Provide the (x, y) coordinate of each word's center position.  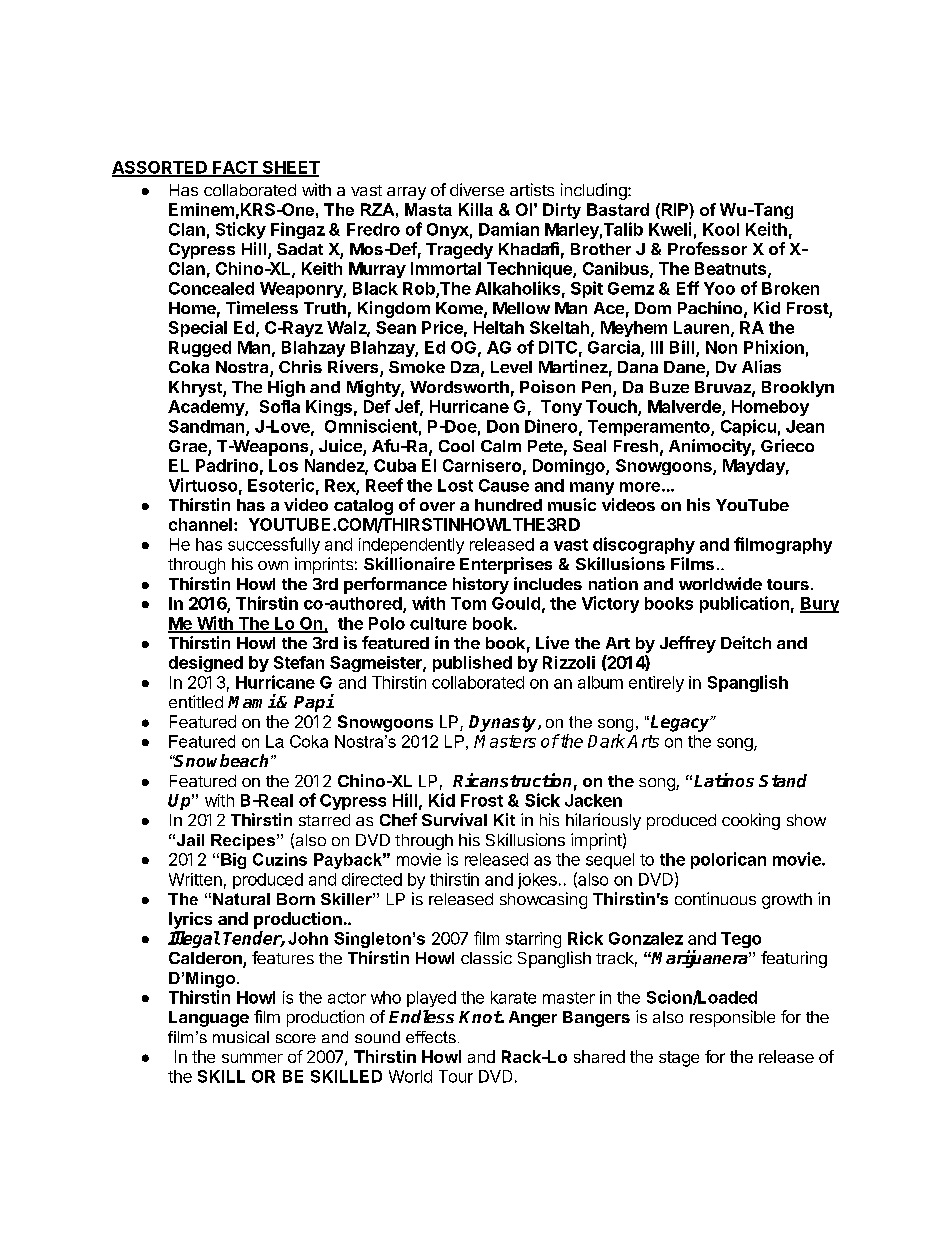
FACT (235, 168)
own (273, 565)
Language (209, 1019)
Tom (468, 603)
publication (744, 604)
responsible (732, 1018)
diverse (477, 189)
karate (513, 997)
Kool (721, 229)
